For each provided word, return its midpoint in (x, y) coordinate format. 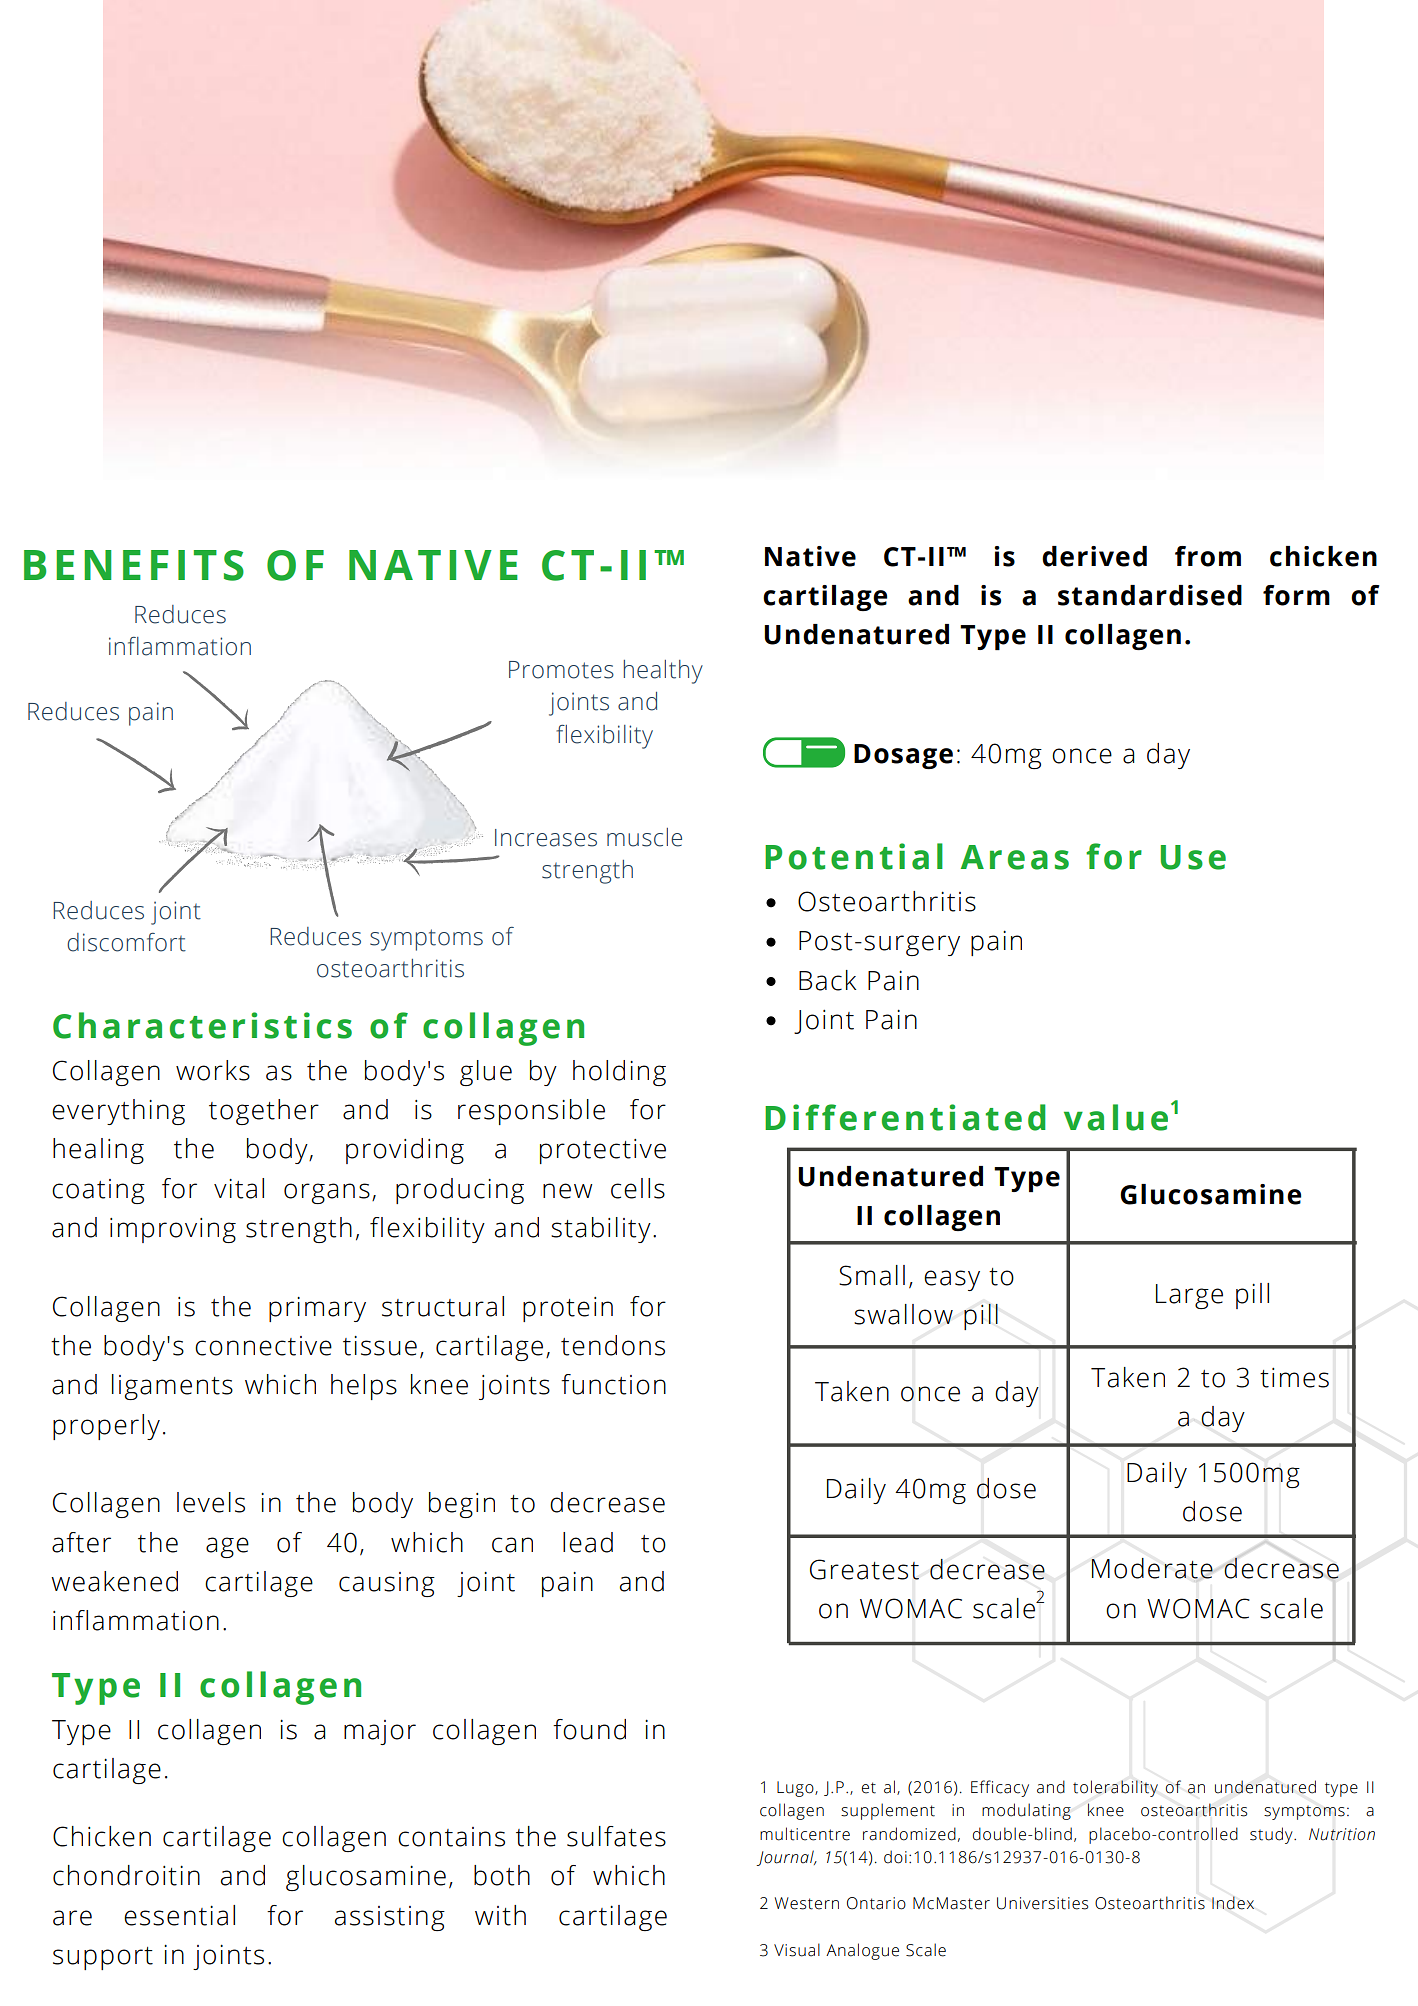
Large (1189, 1296)
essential (179, 1915)
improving (173, 1230)
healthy (663, 672)
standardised (1150, 595)
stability (601, 1230)
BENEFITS (134, 565)
